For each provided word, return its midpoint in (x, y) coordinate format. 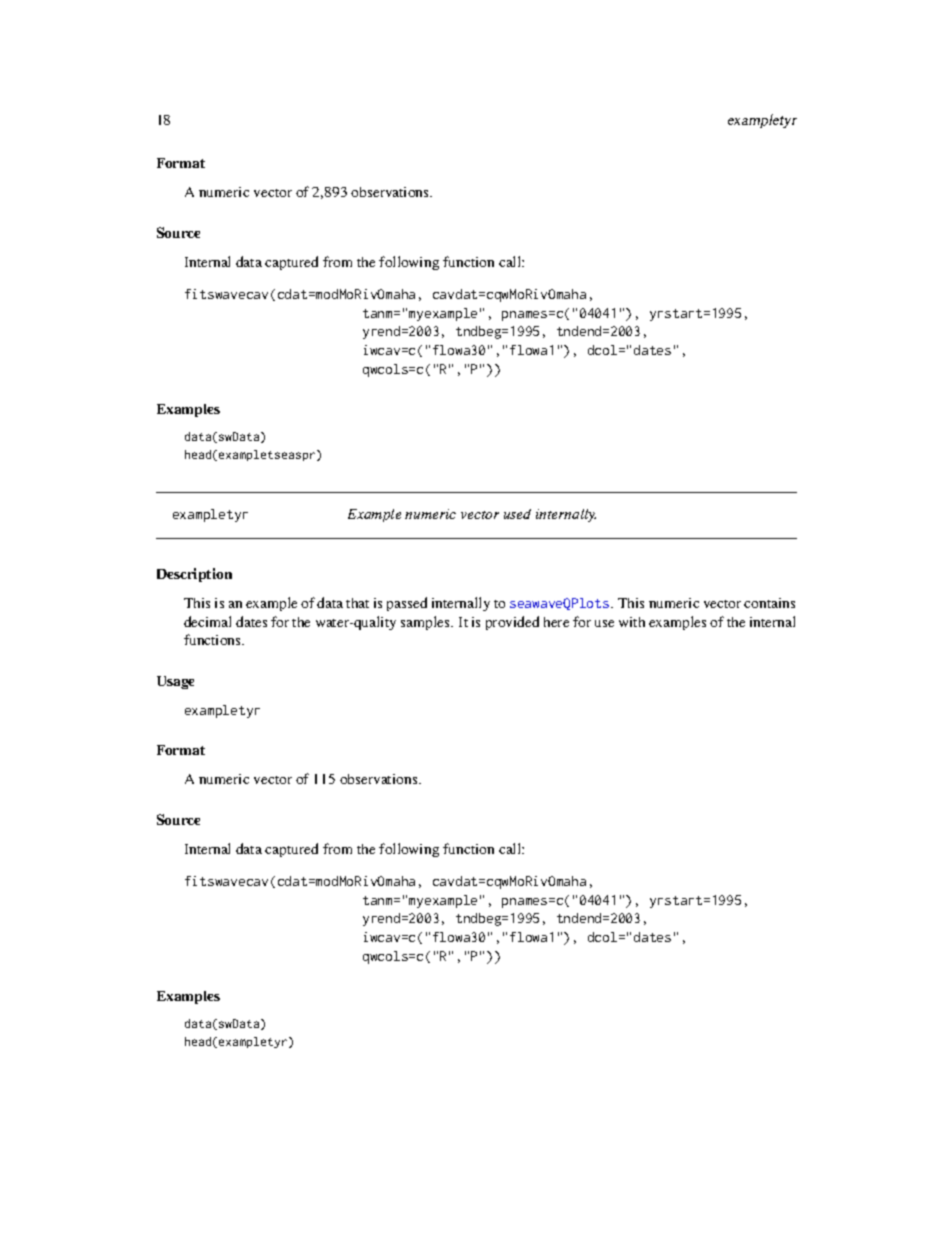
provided (512, 623)
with (632, 622)
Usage (175, 682)
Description (194, 575)
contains (769, 603)
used (517, 514)
